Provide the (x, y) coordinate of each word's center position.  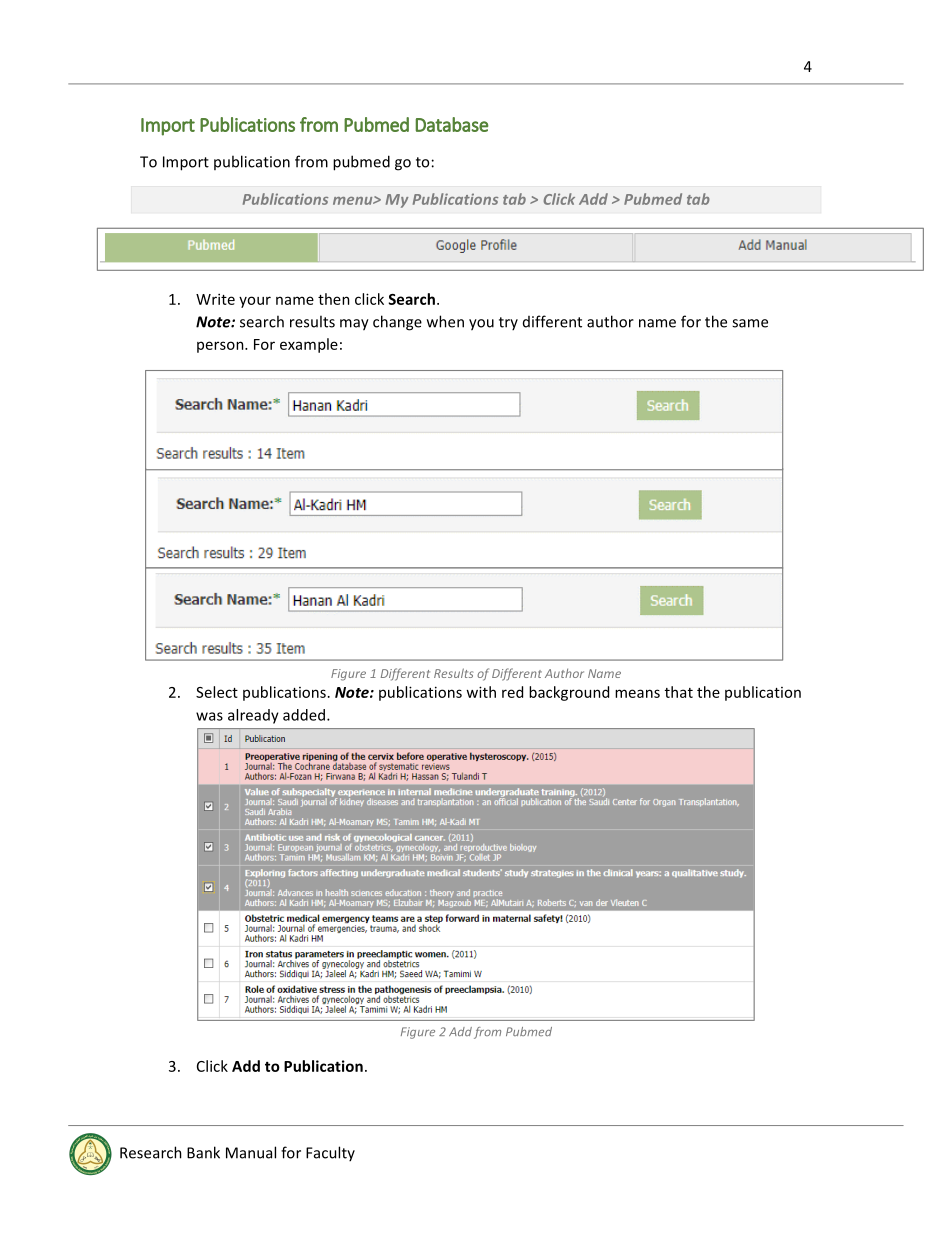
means (637, 693)
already (253, 716)
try (508, 323)
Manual (251, 1152)
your (255, 302)
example (309, 345)
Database (452, 124)
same (750, 323)
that (679, 692)
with (481, 692)
